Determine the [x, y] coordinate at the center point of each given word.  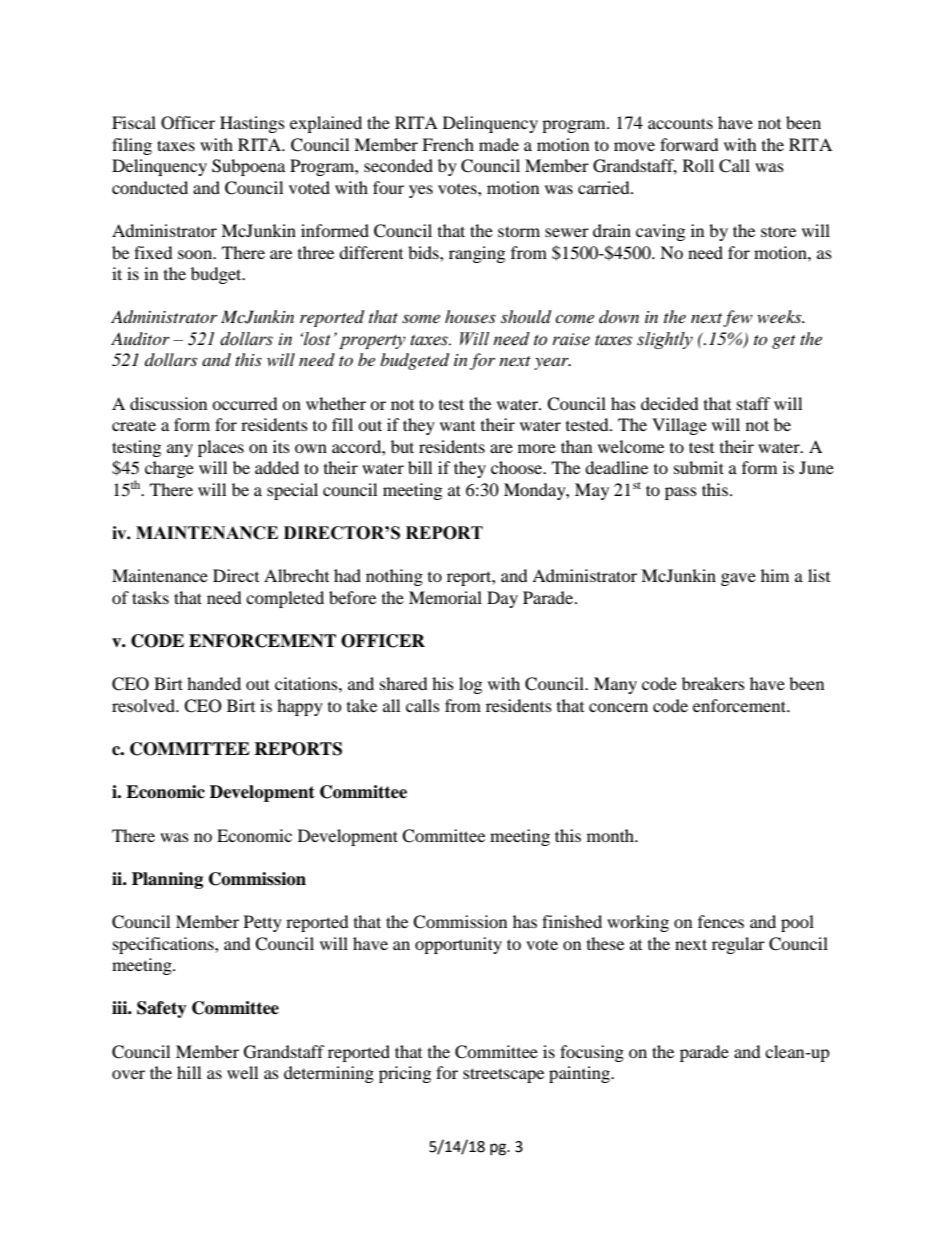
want [457, 426]
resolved [144, 705]
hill [189, 1072]
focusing [592, 1053]
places [221, 448]
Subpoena [248, 167]
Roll [698, 165]
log [470, 685]
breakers [713, 683]
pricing [405, 1074]
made [499, 144]
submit [699, 467]
